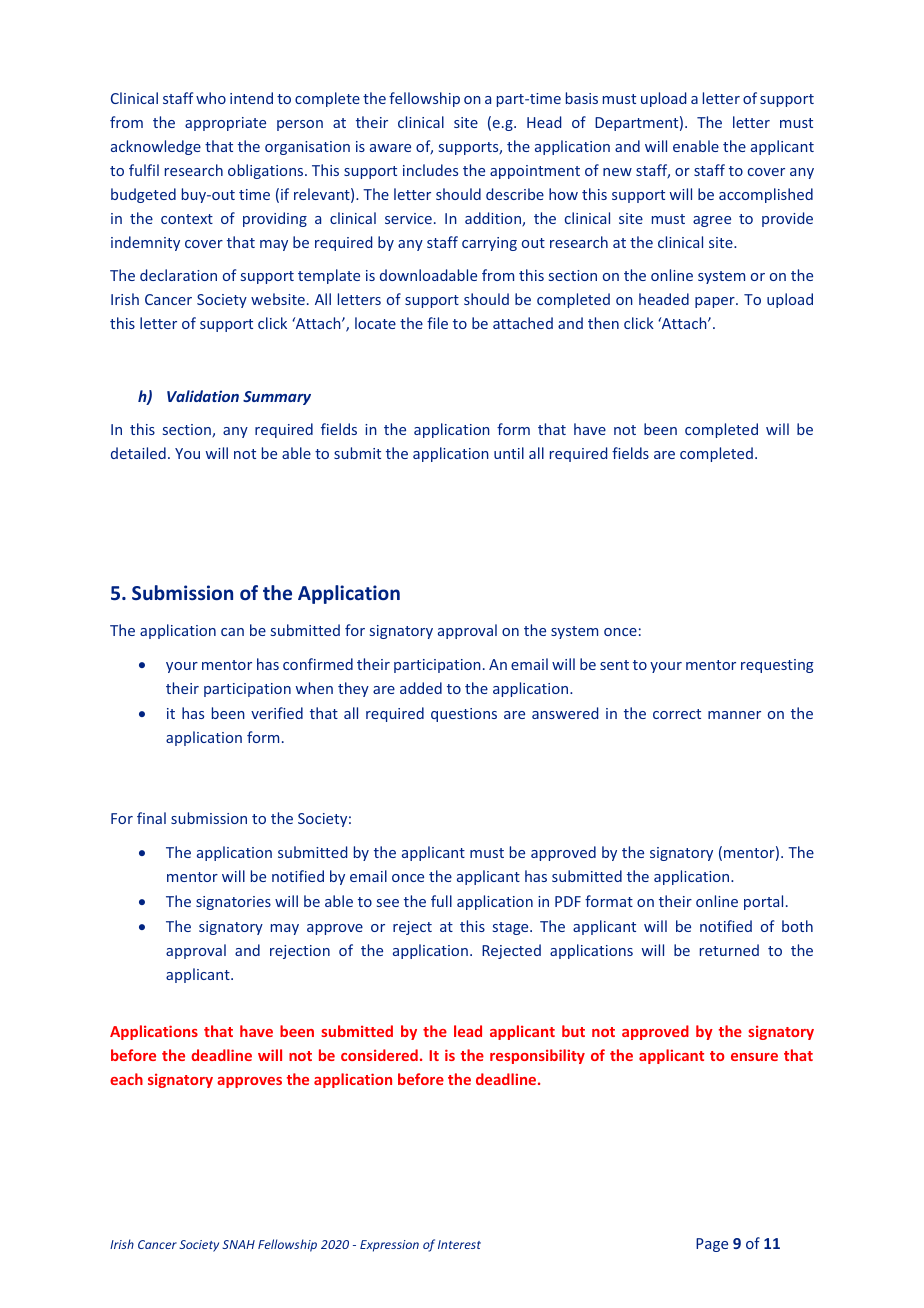  Describe the element at coordinates (766, 195) in the screenshot. I see `accomplished` at that location.
